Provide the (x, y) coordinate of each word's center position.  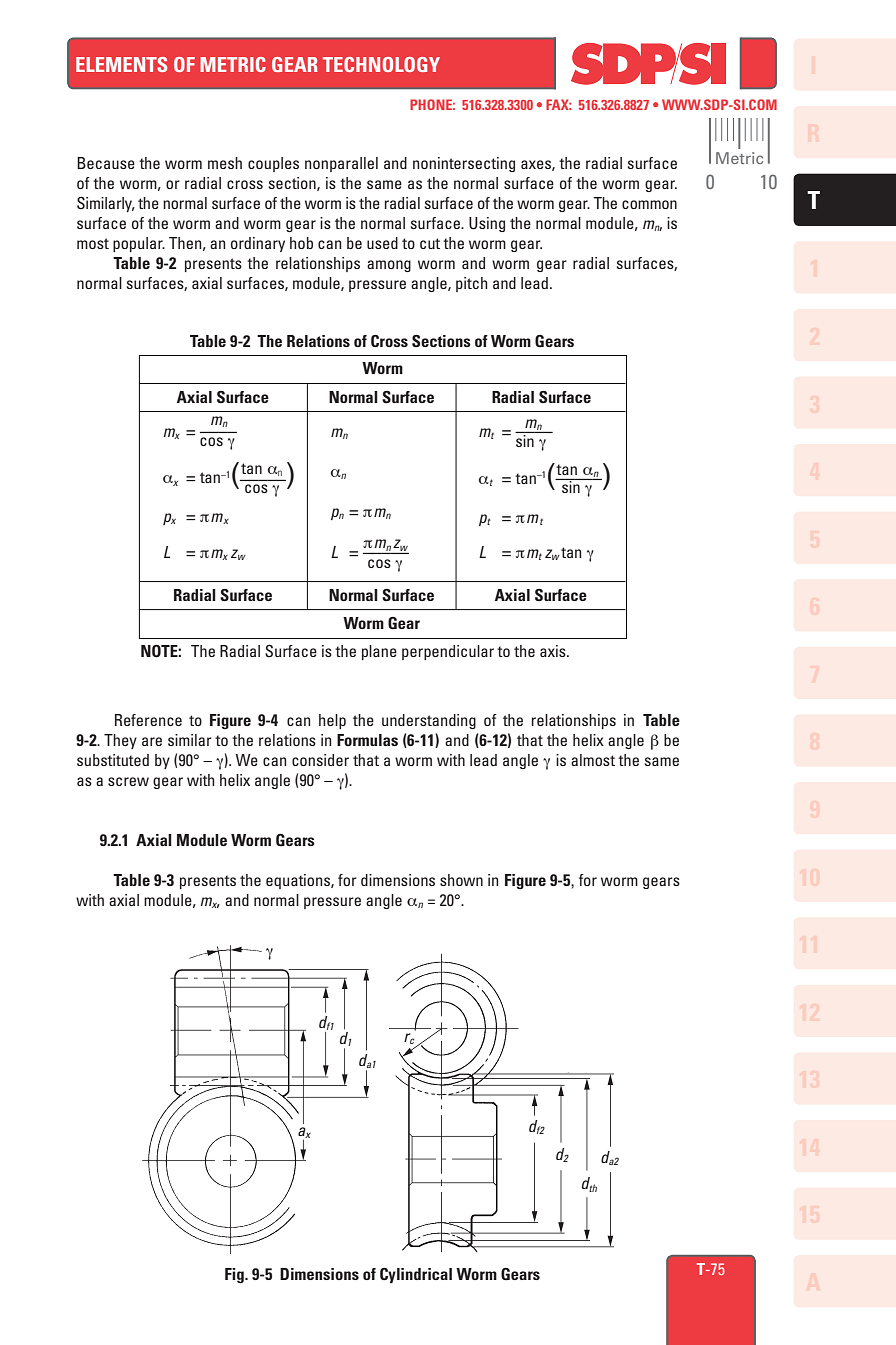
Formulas (367, 740)
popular (139, 244)
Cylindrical (416, 1275)
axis (554, 651)
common (649, 204)
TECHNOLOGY (381, 64)
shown (461, 880)
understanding (429, 721)
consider (320, 760)
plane (379, 652)
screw (128, 781)
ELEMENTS (121, 64)
